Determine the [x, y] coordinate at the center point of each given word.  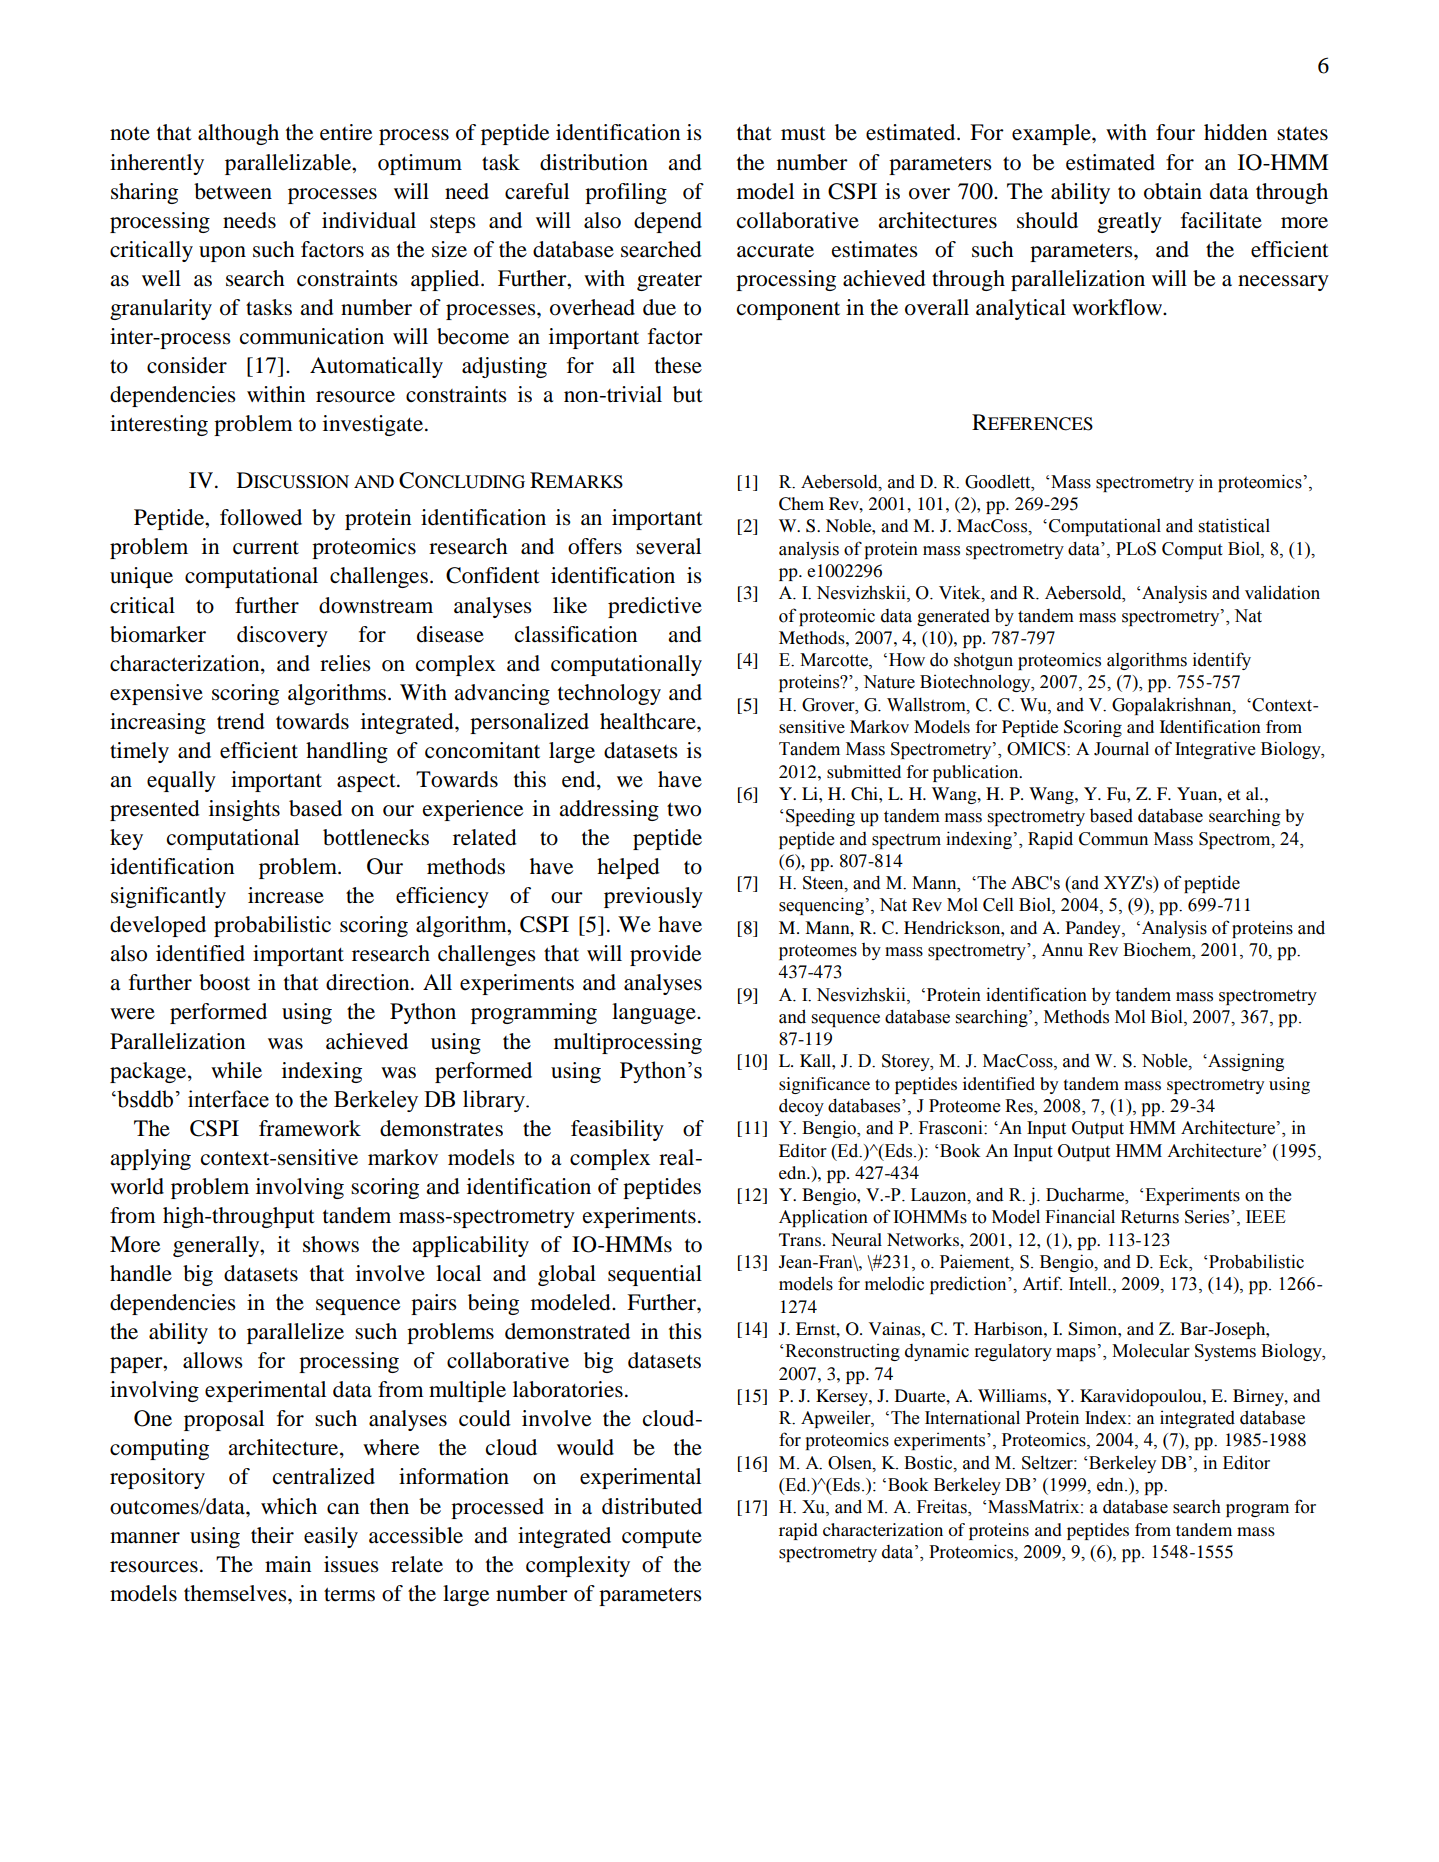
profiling [626, 193]
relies [345, 663]
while [236, 1070]
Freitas [943, 1507]
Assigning [1245, 1062]
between [233, 191]
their [272, 1535]
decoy [801, 1107]
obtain [1173, 191]
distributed [652, 1506]
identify [1222, 661]
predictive [655, 607]
